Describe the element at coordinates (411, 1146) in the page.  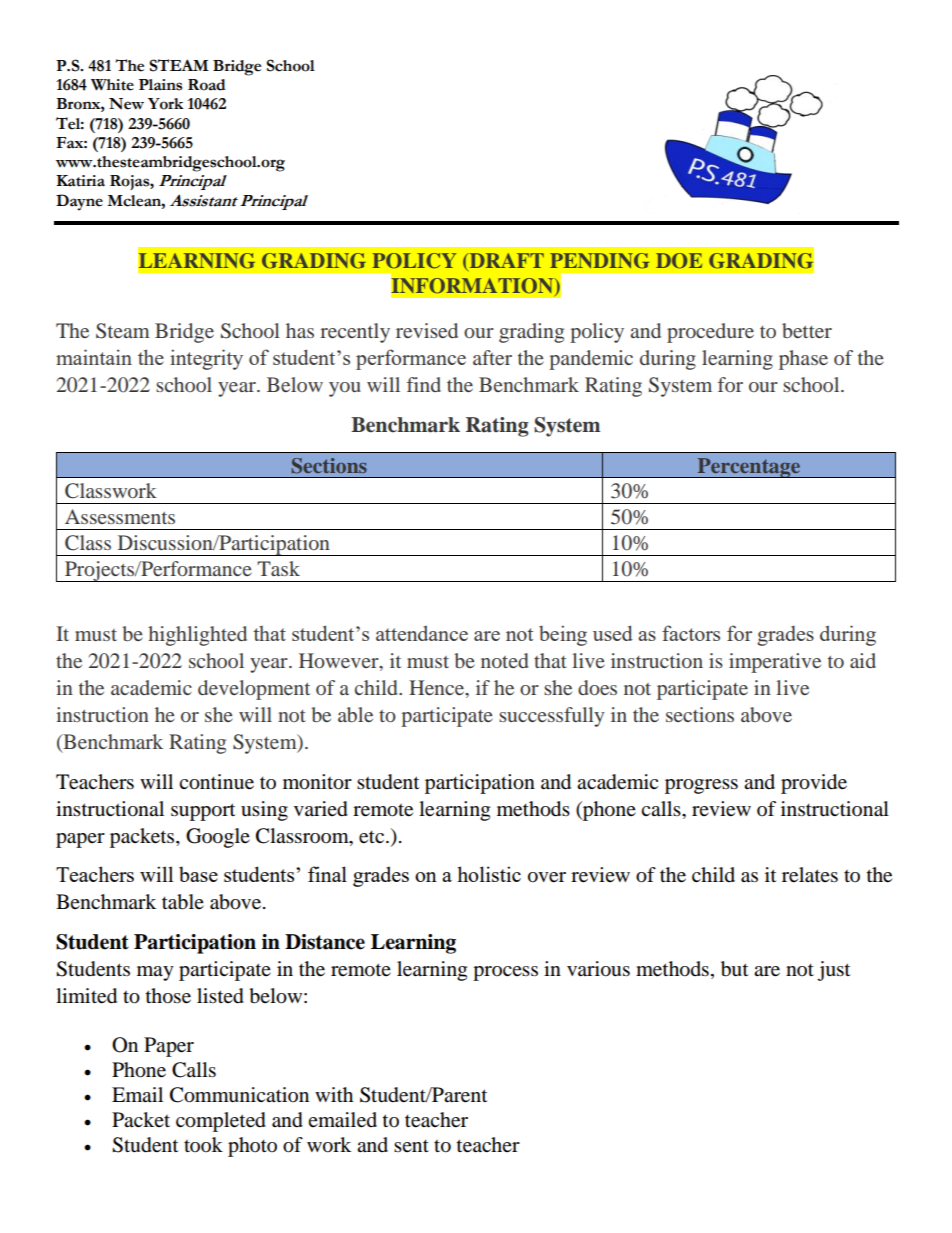
I see `sent` at that location.
